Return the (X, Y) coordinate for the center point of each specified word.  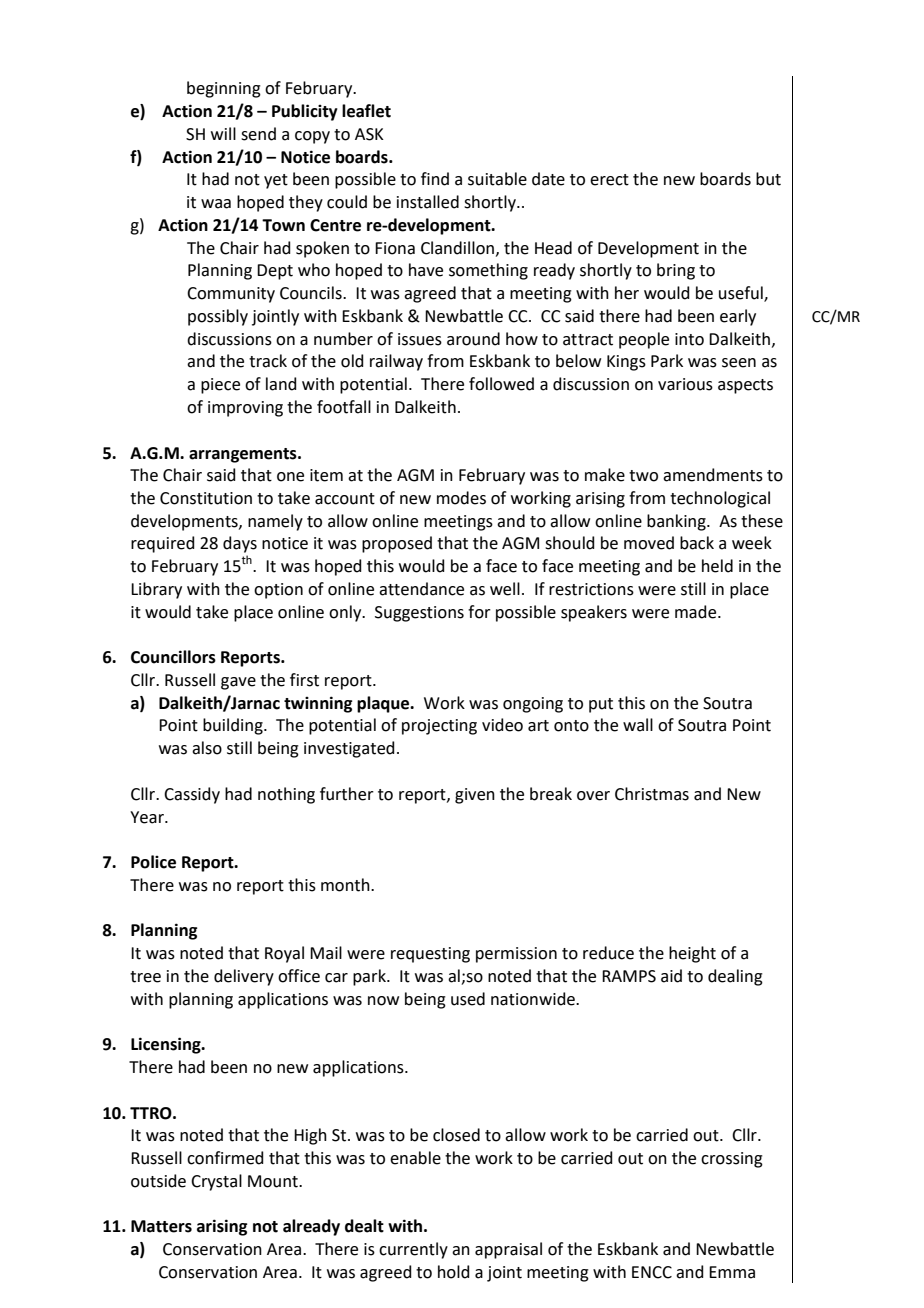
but (768, 179)
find (435, 179)
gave (238, 683)
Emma (732, 1272)
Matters (161, 1226)
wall (638, 725)
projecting (439, 727)
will (223, 133)
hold (454, 1272)
